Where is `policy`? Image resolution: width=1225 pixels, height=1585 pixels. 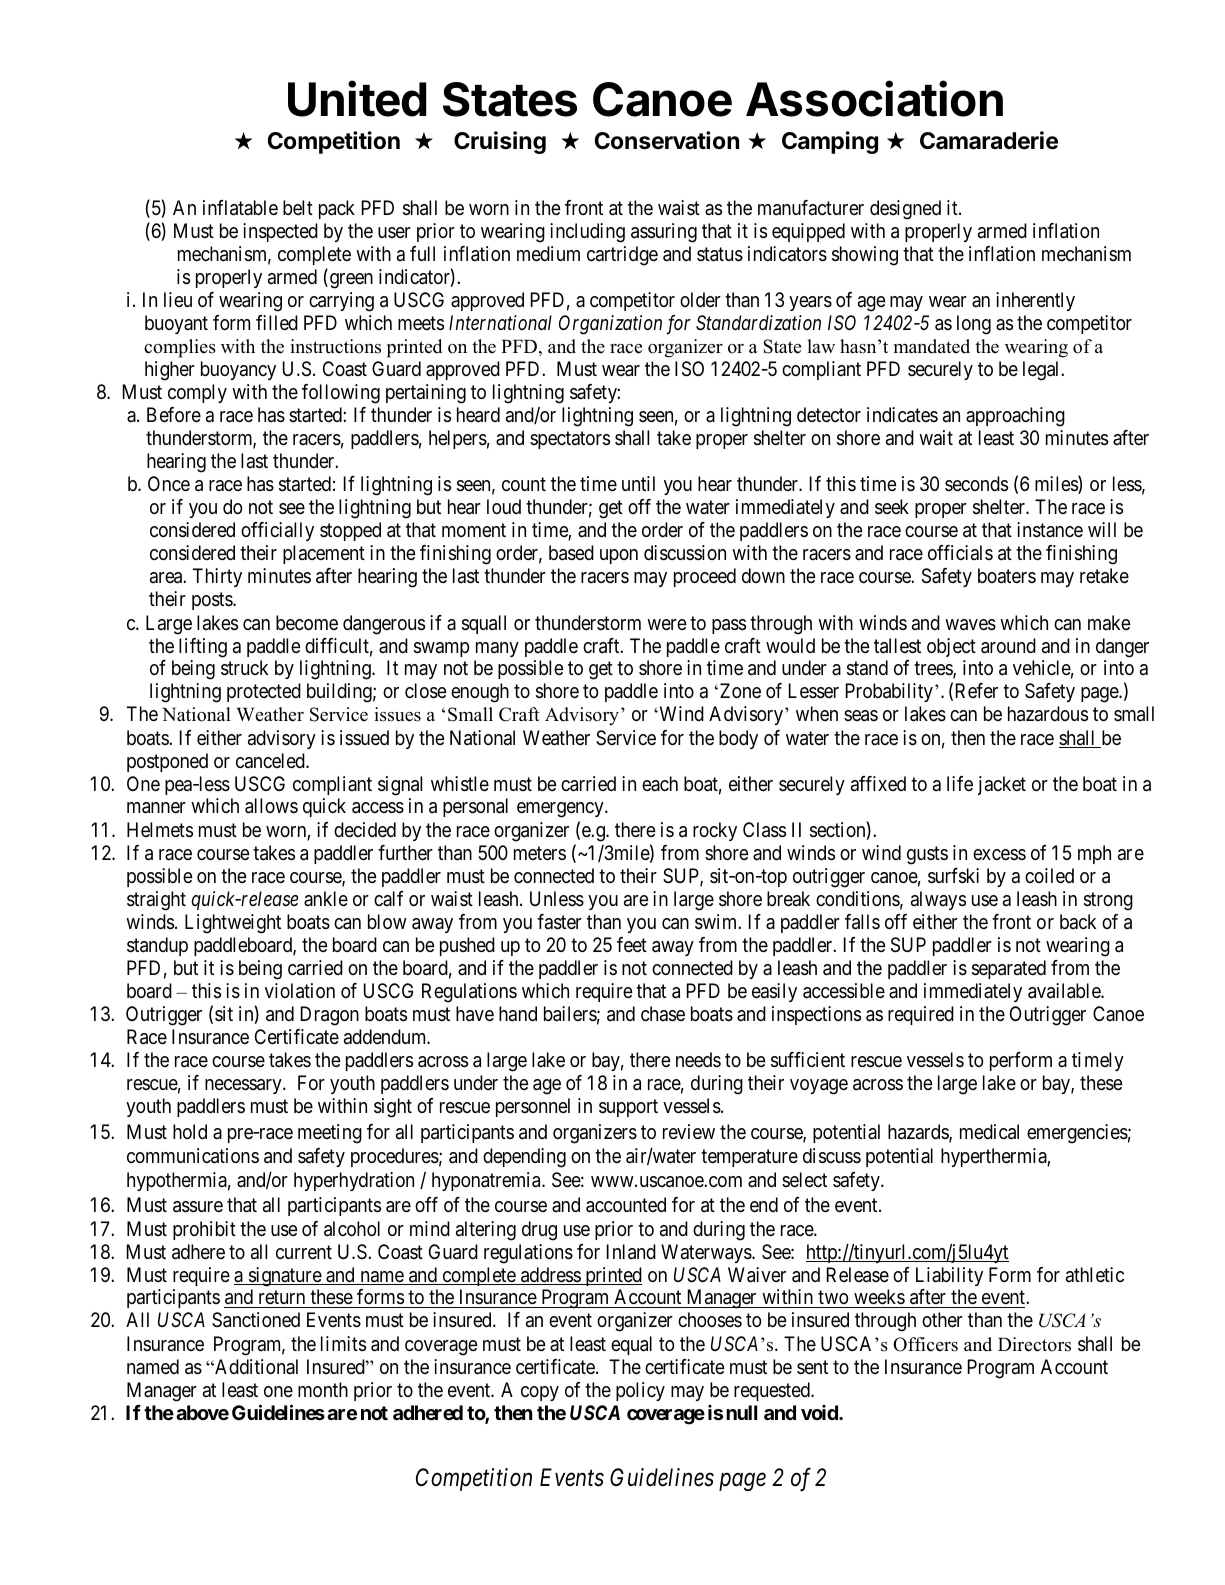
policy is located at coordinates (640, 1391).
